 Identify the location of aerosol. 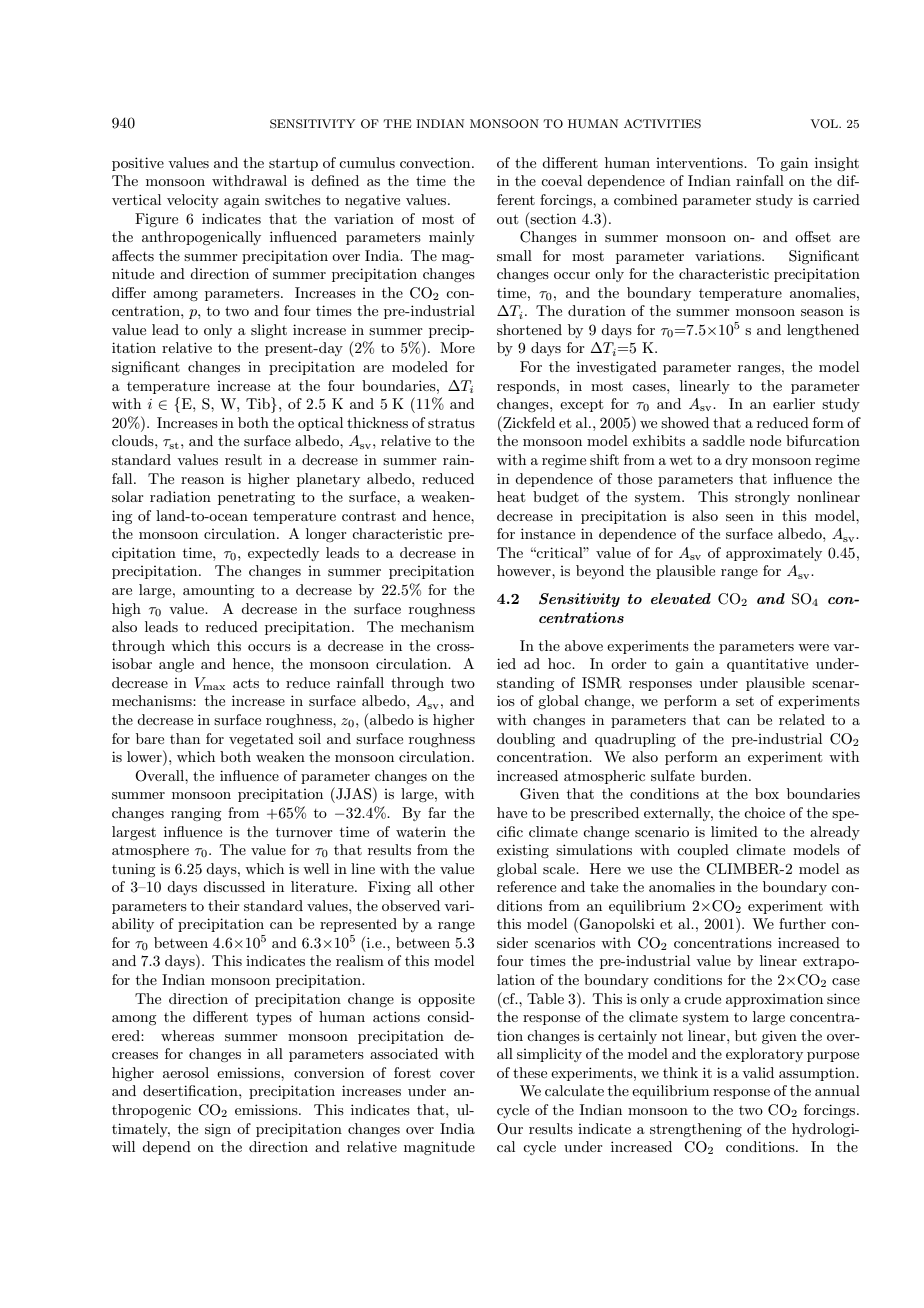
(186, 1072).
